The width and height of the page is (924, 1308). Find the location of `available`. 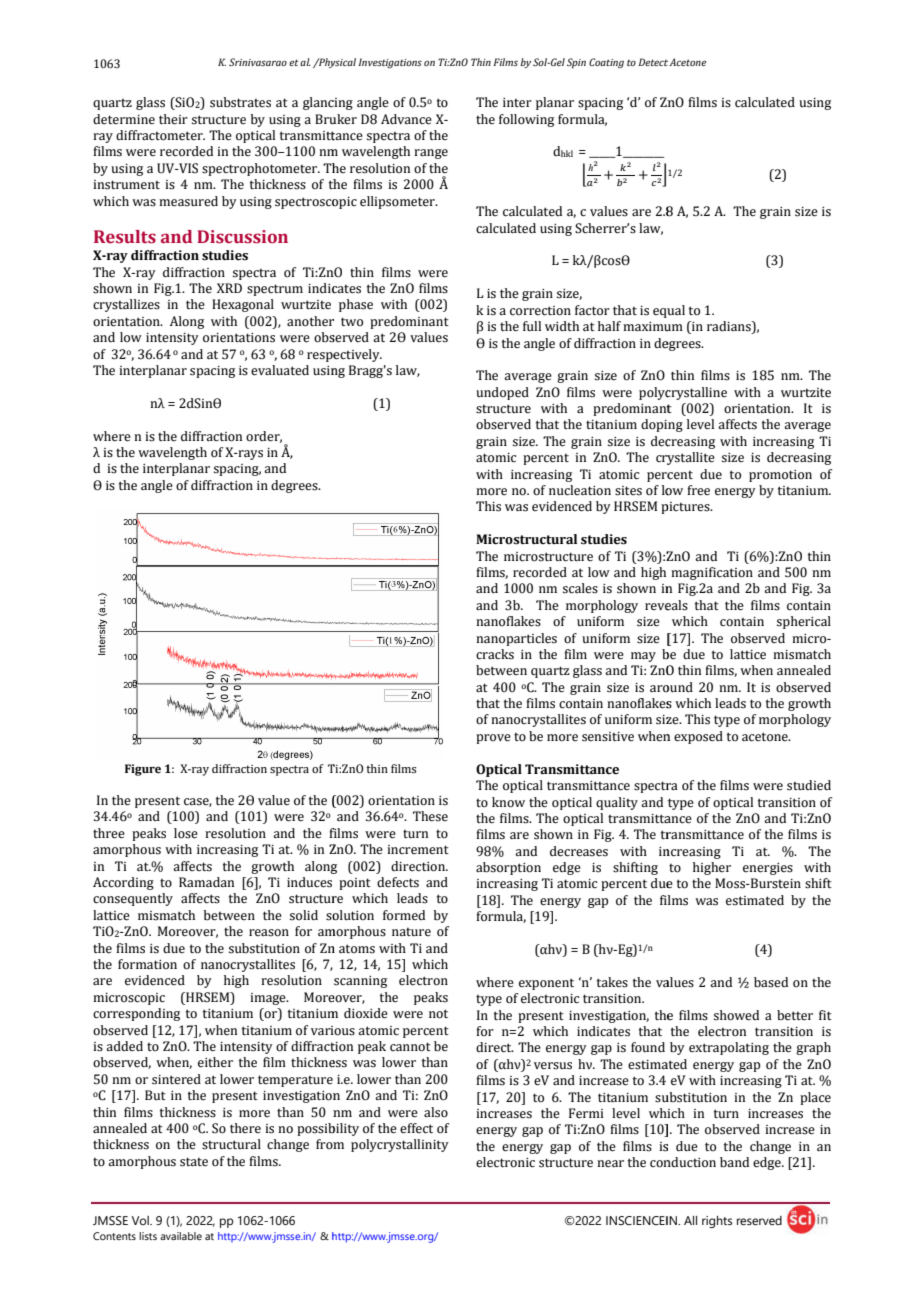

available is located at coordinates (181, 1236).
